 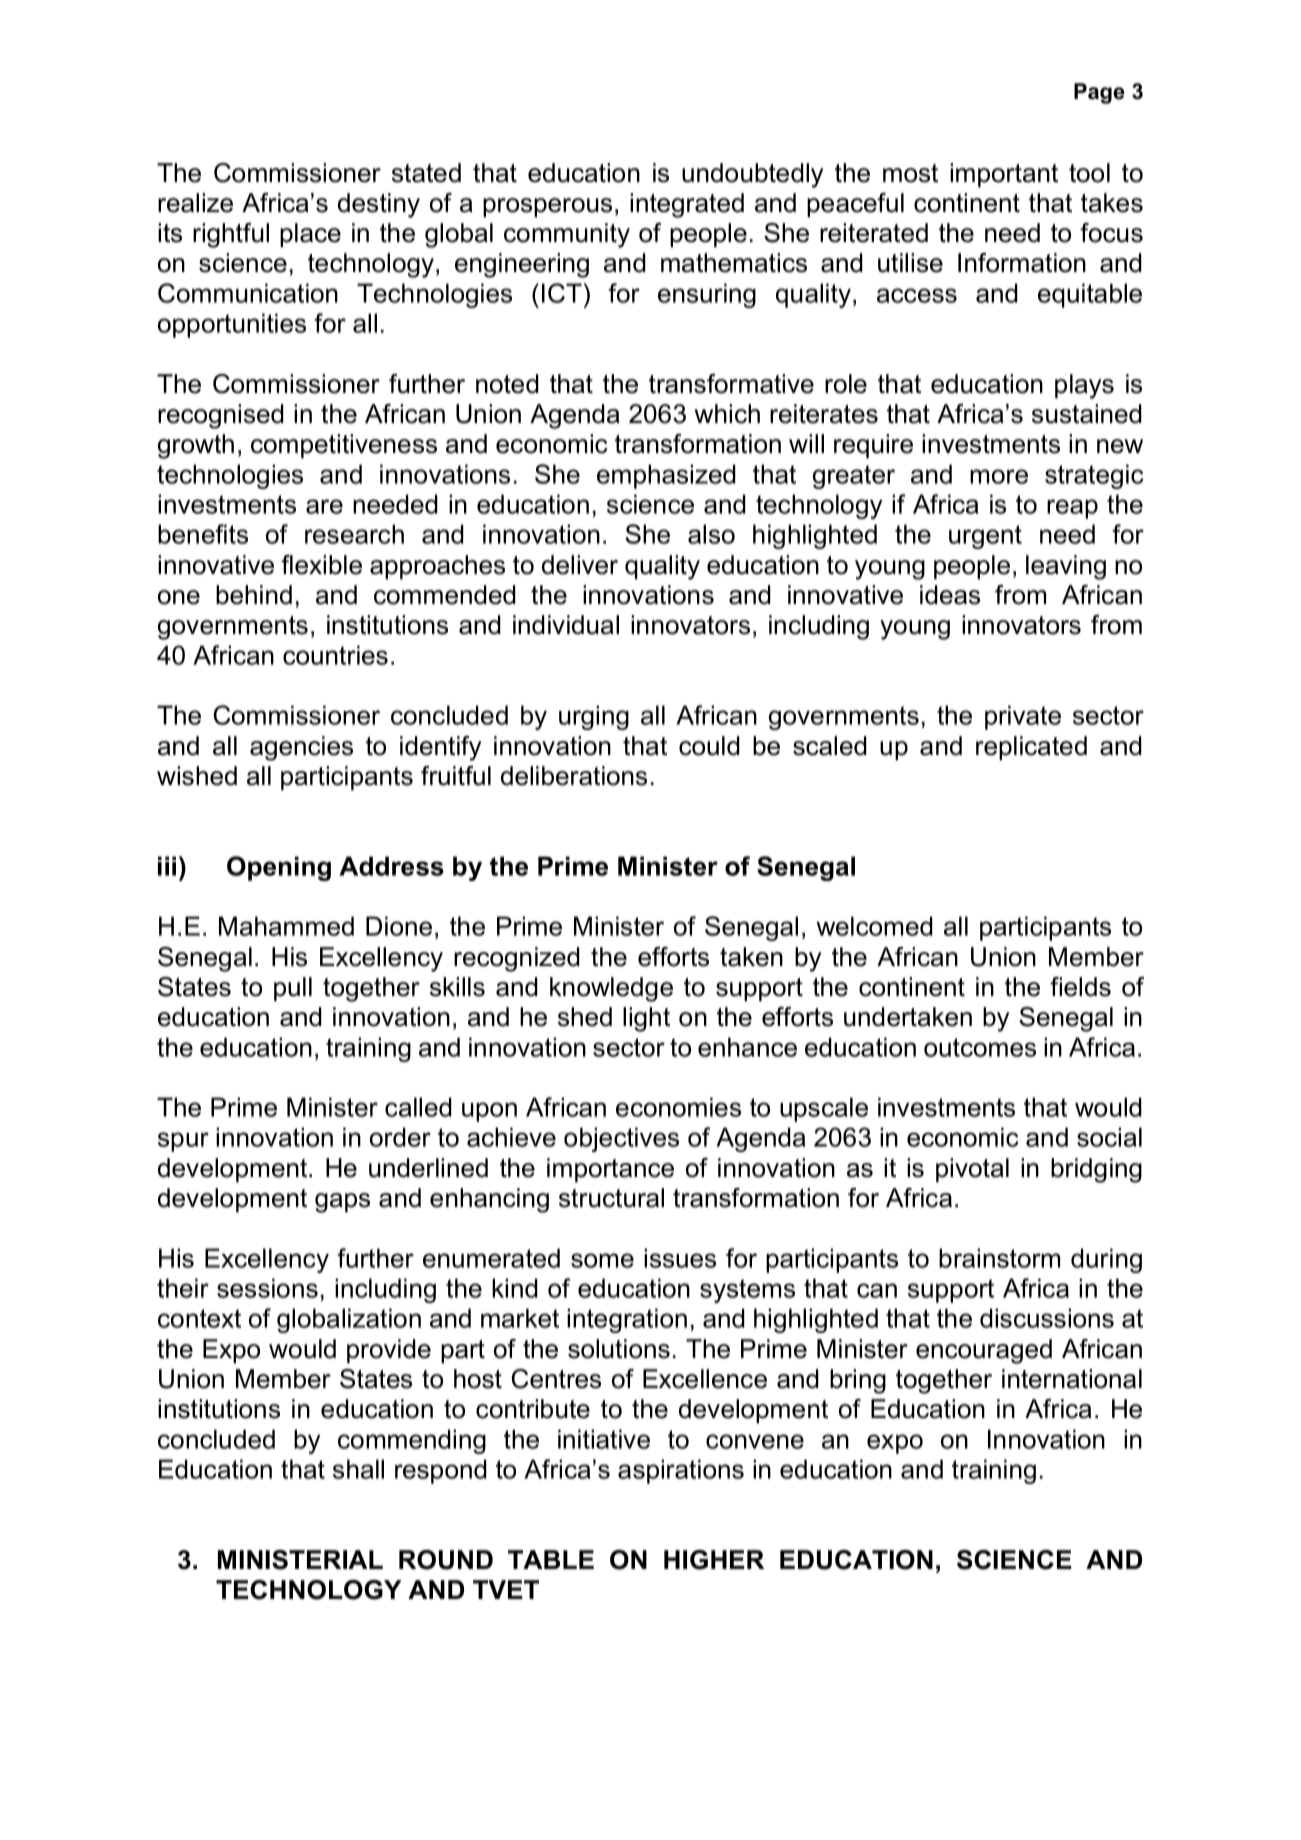 What do you see at coordinates (1004, 175) in the screenshot?
I see `important` at bounding box center [1004, 175].
